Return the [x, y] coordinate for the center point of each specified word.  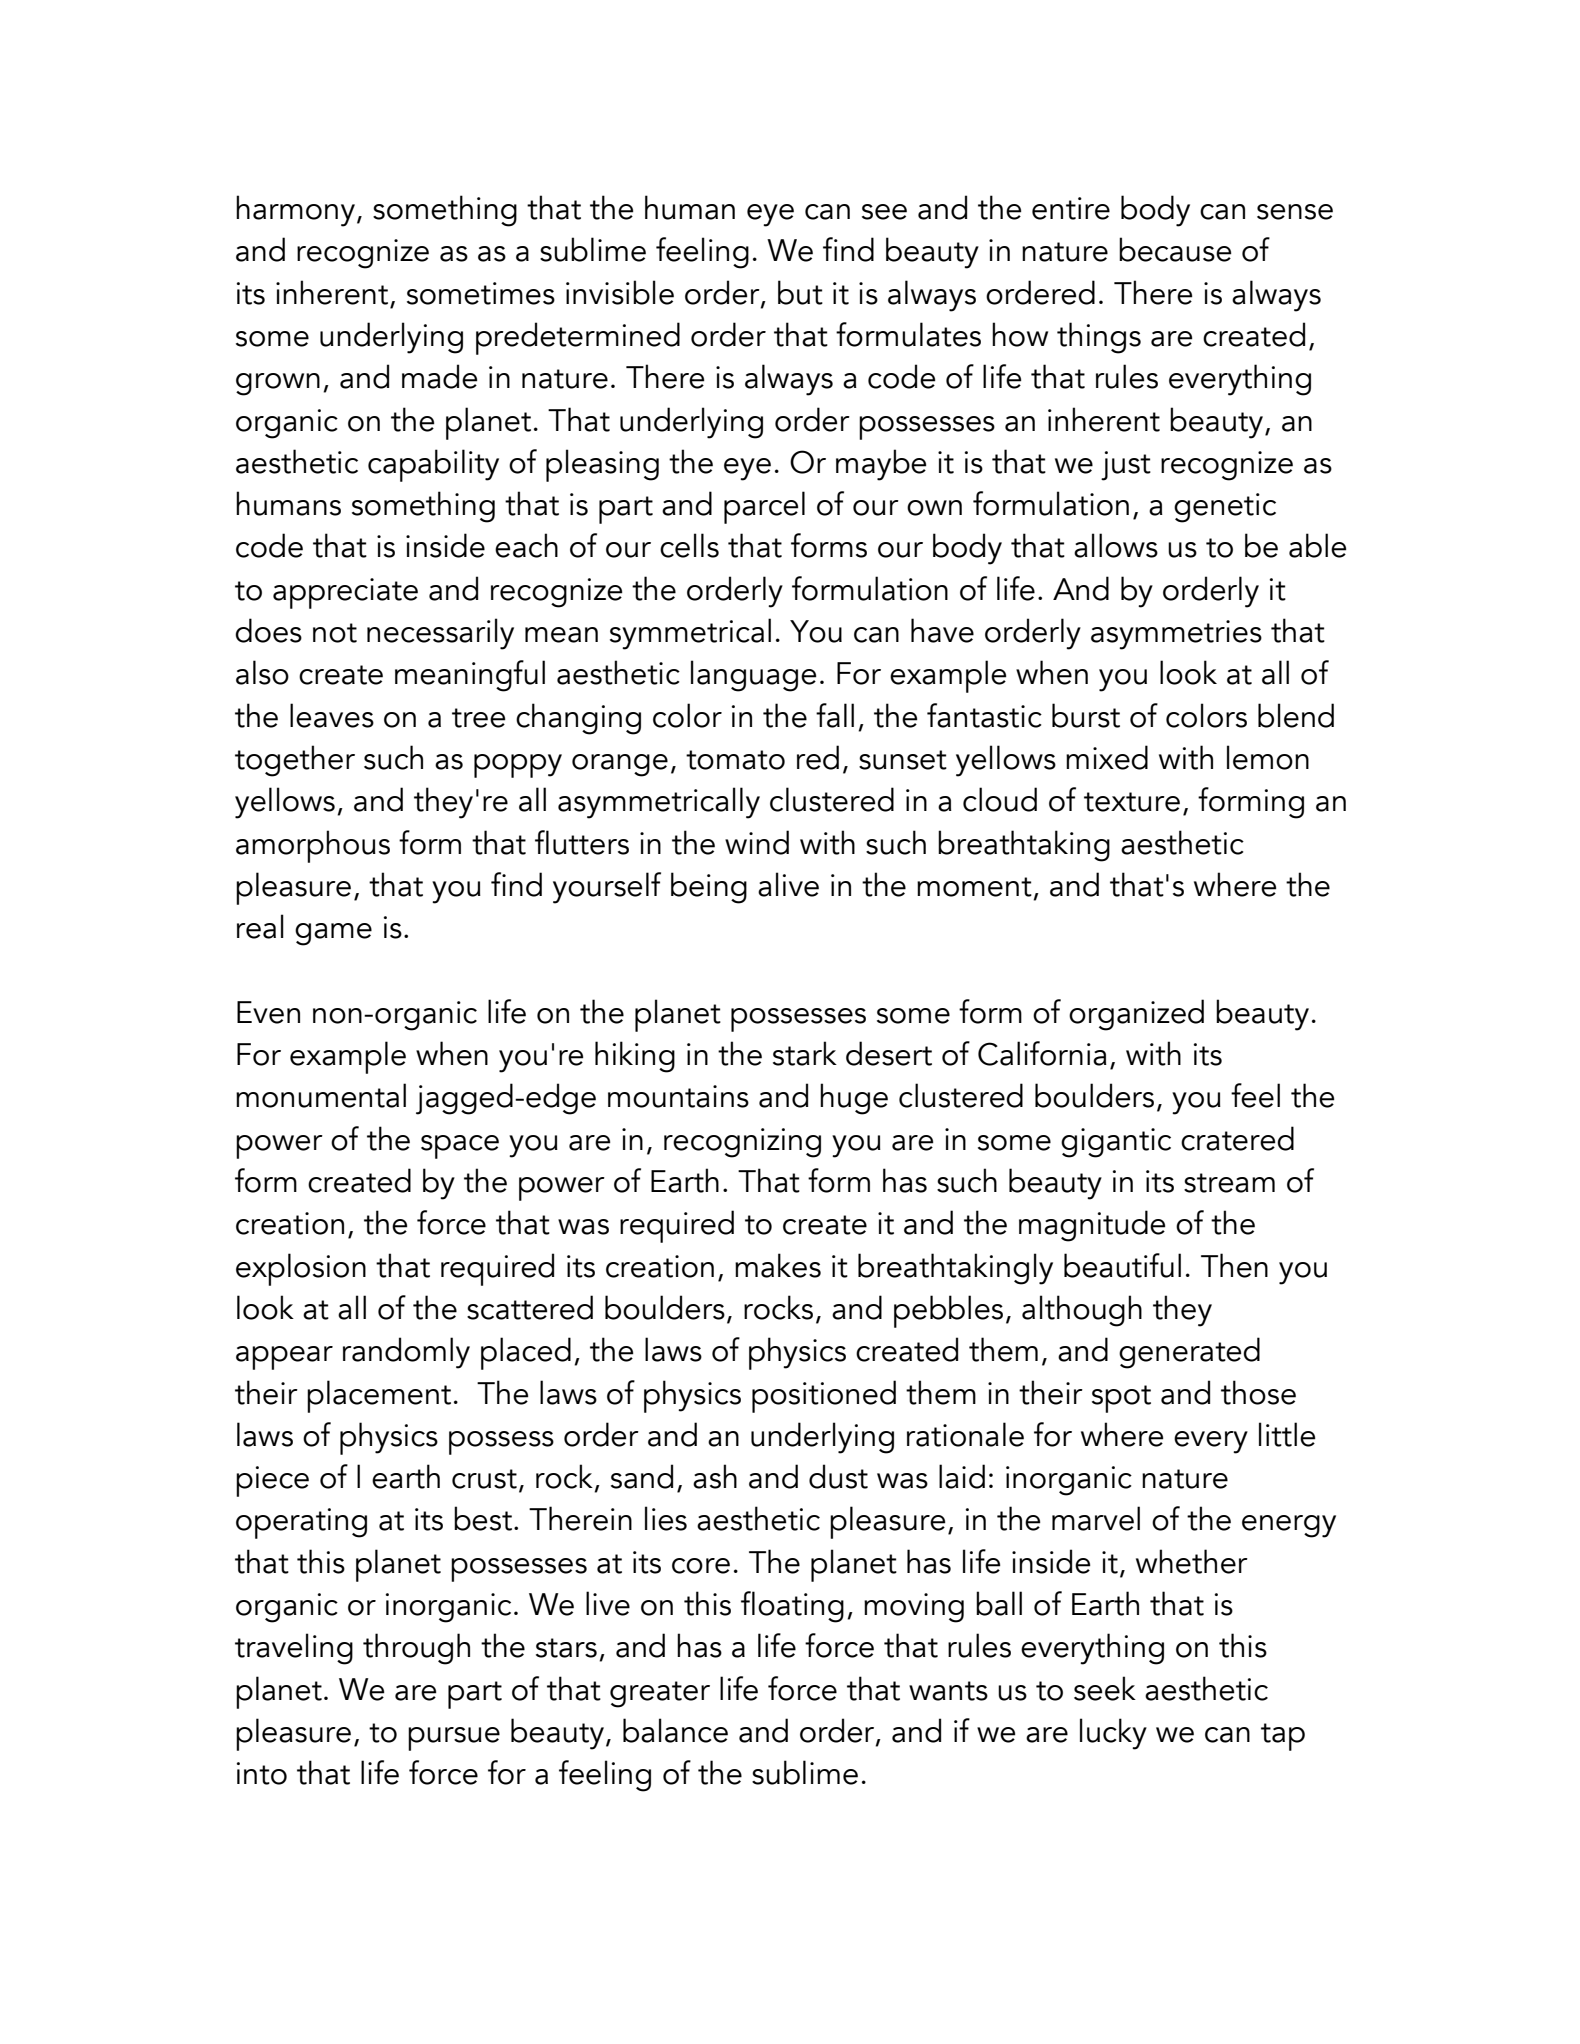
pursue [454, 1739]
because [1175, 249]
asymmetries [1176, 635]
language [753, 676]
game [333, 934]
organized [1136, 1015]
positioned [824, 1396]
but [800, 292]
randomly [406, 1353]
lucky [1113, 1734]
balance [675, 1730]
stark [805, 1053]
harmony [295, 211]
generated [1189, 1353]
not [335, 633]
